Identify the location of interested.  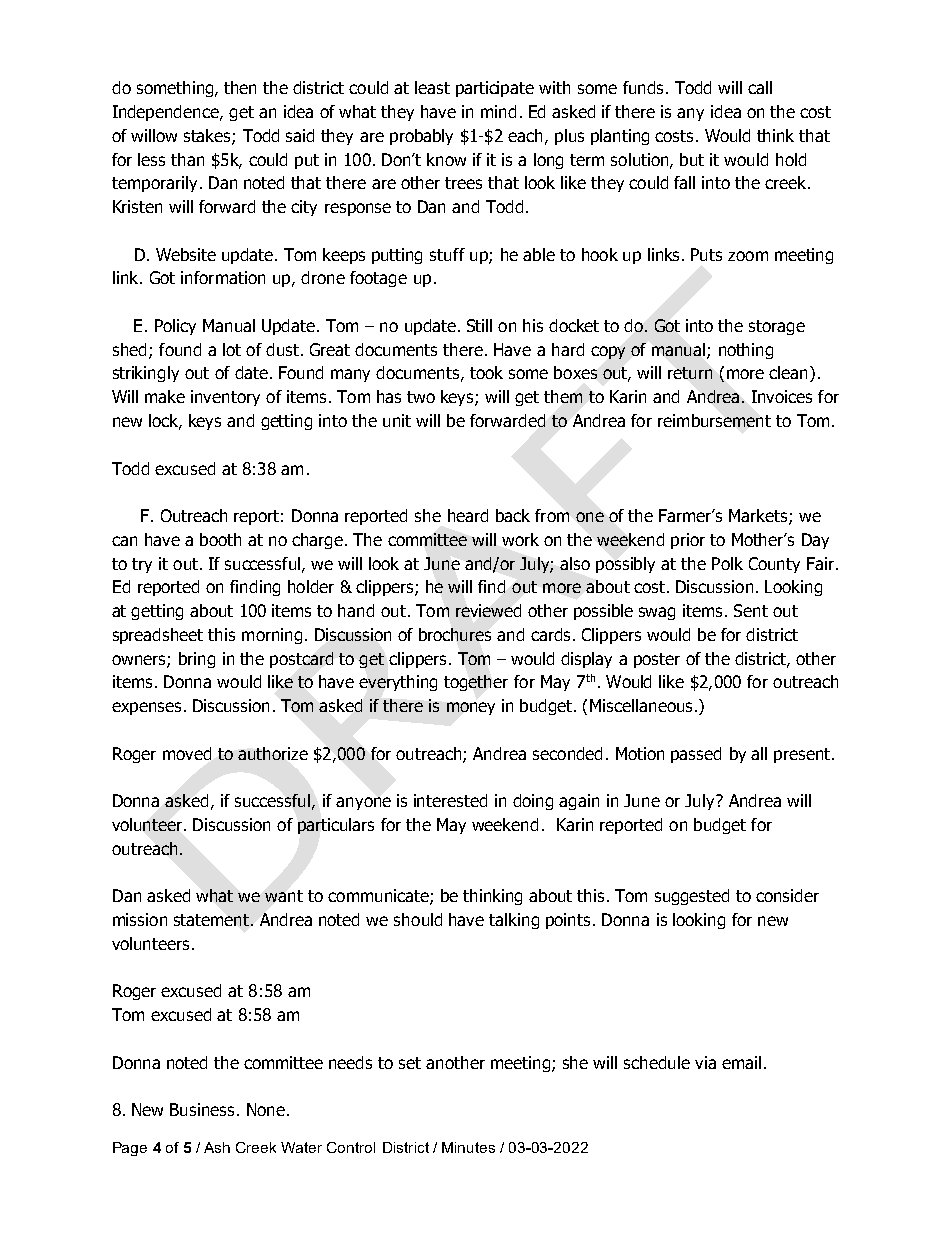
(450, 800).
